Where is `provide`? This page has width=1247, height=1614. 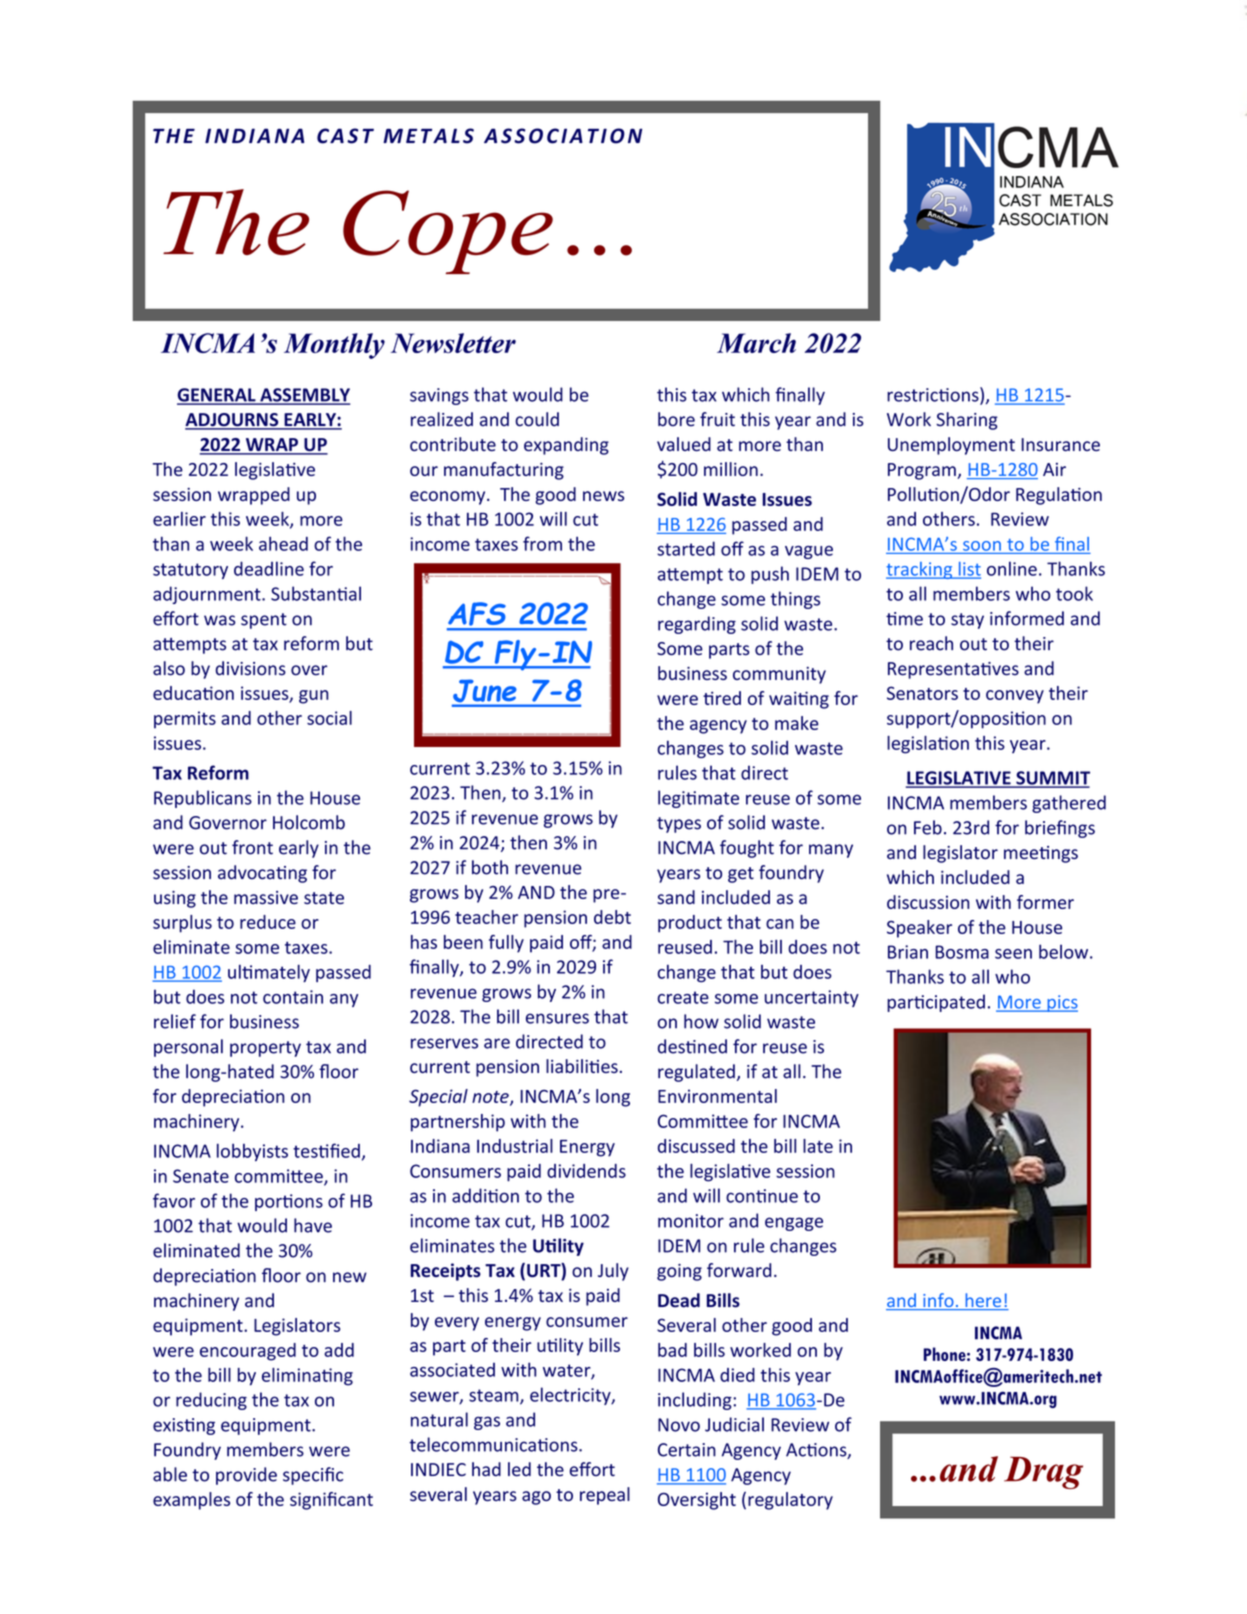 provide is located at coordinates (246, 1476).
